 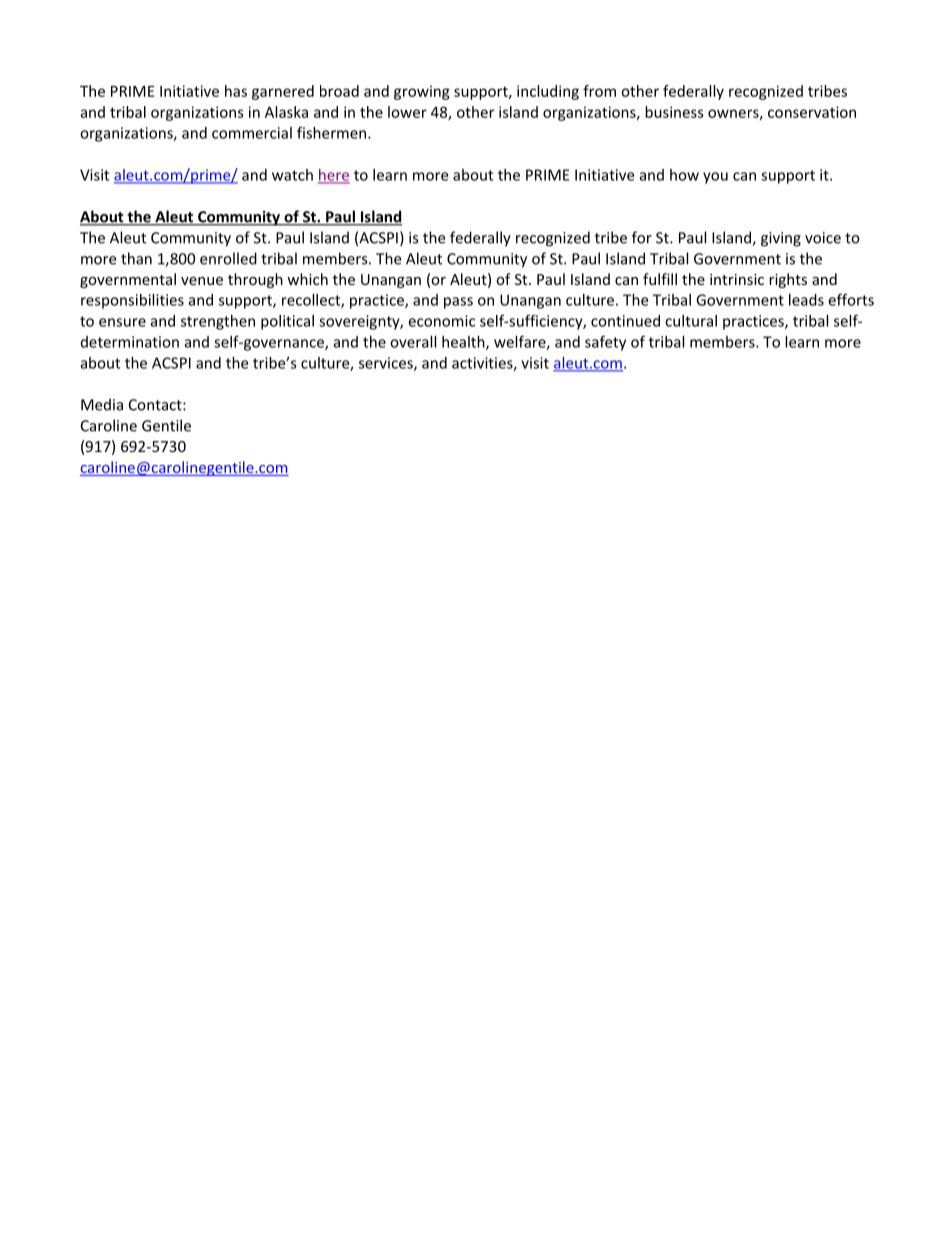 What do you see at coordinates (715, 178) in the screenshot?
I see `you` at bounding box center [715, 178].
